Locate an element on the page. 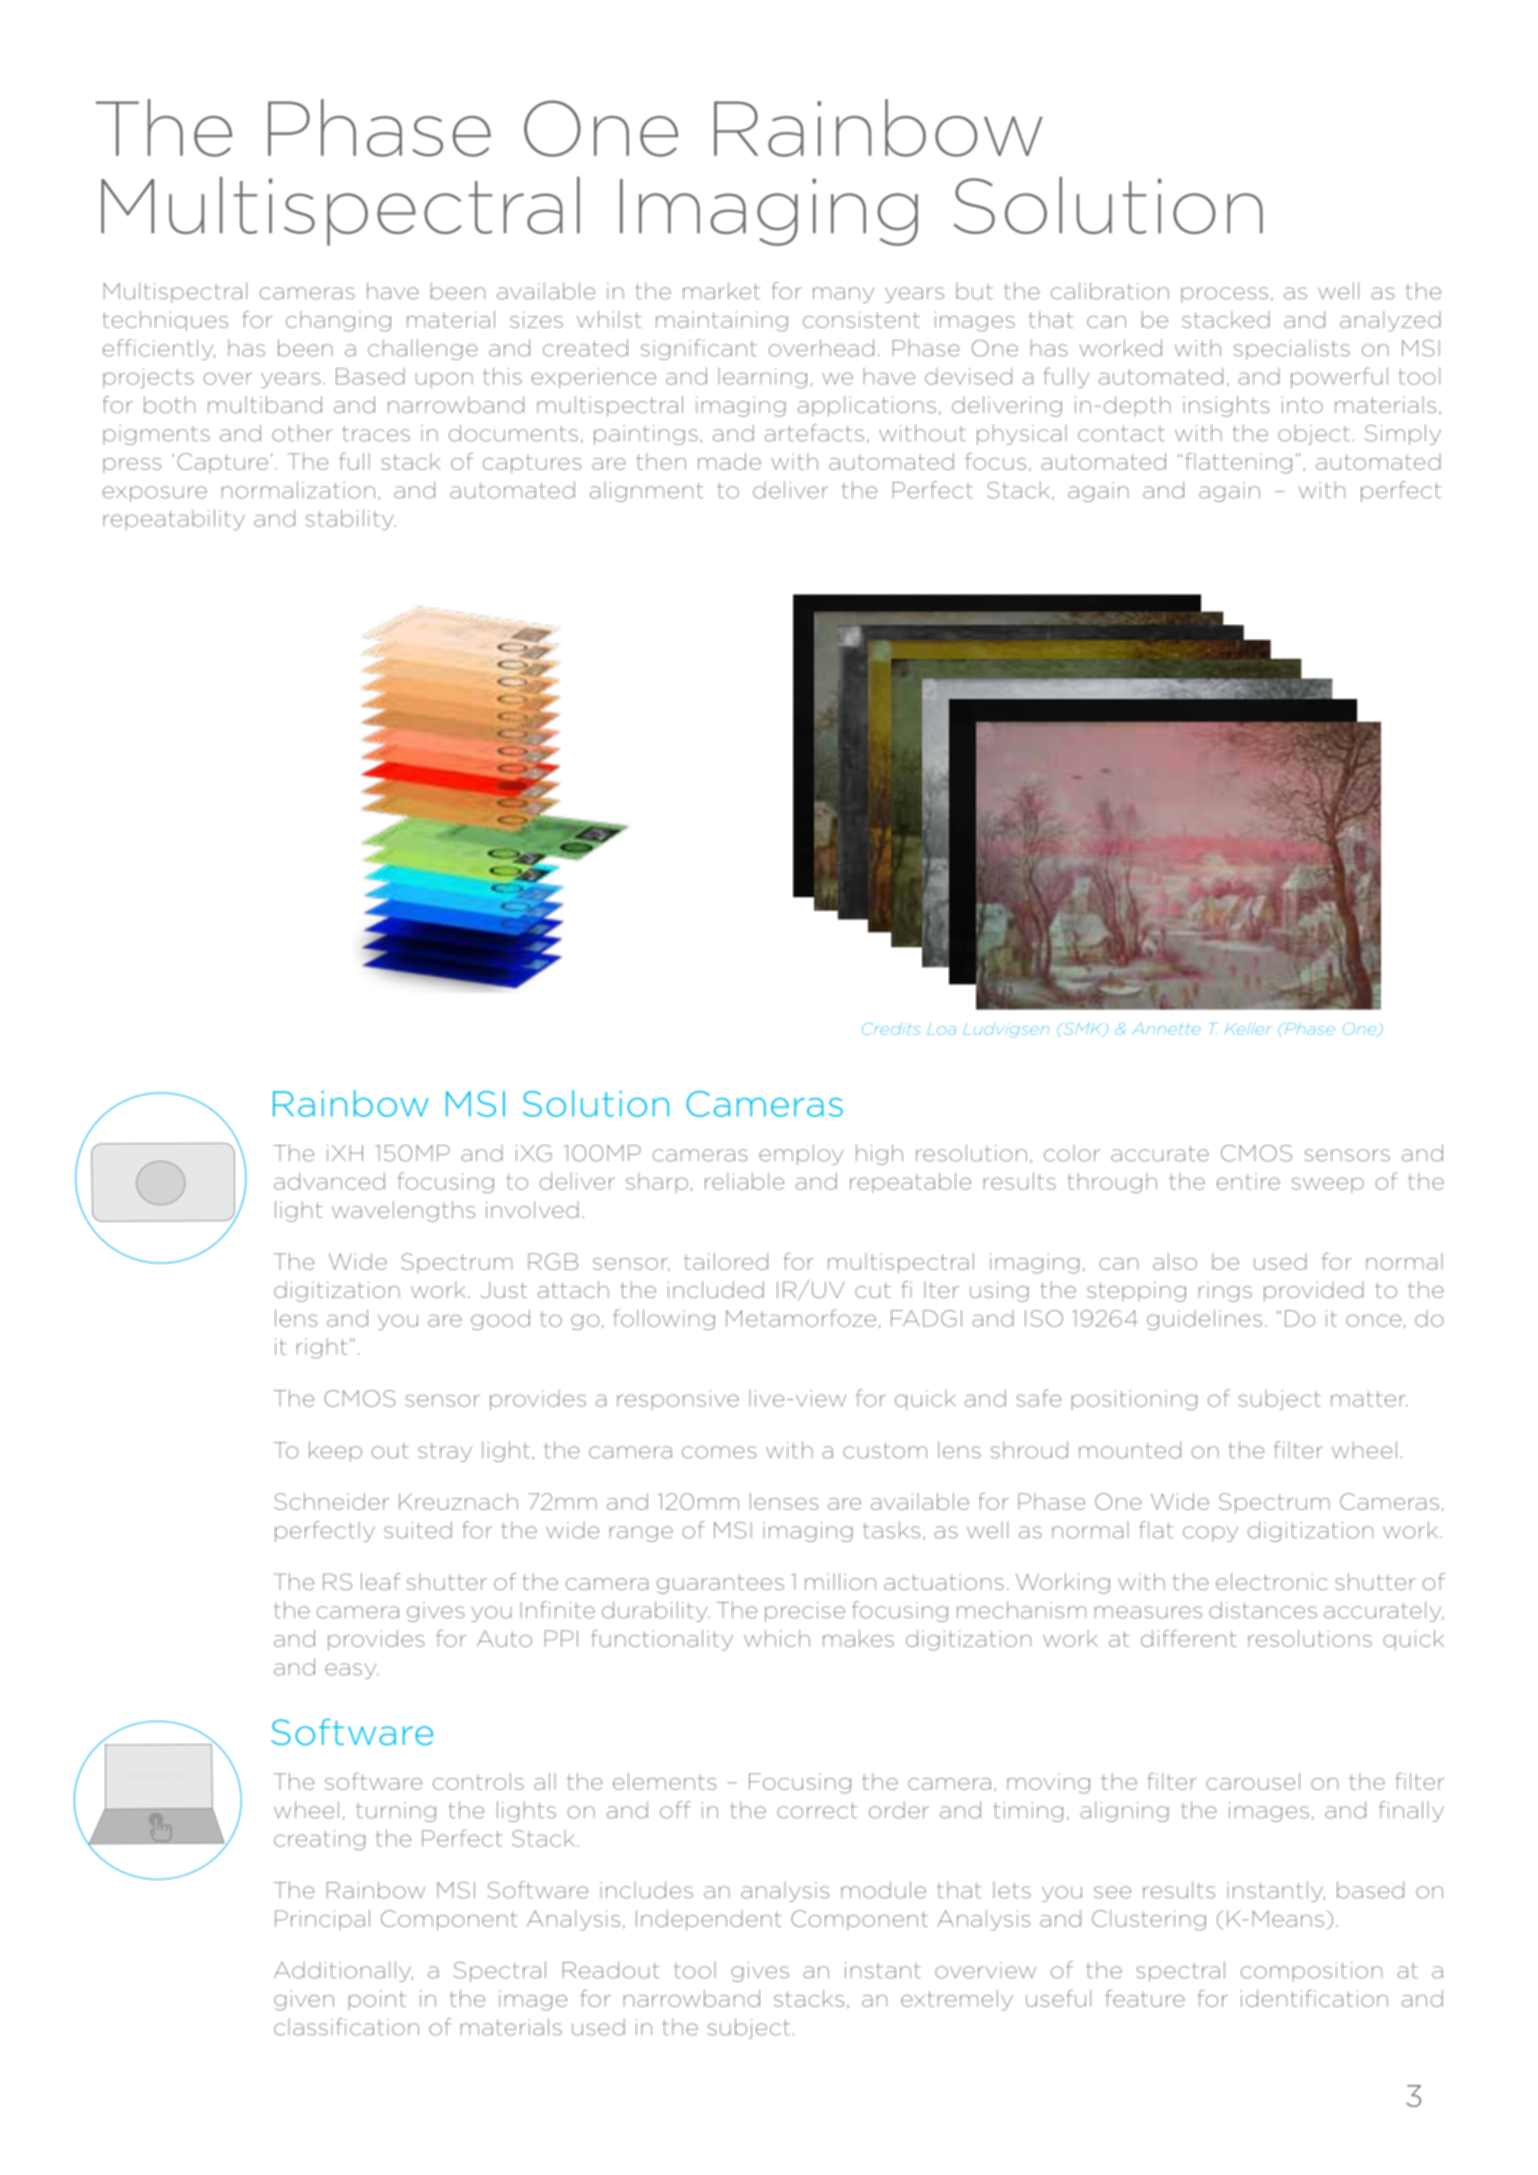 This page has width=1538, height=2175. learning is located at coordinates (762, 378).
